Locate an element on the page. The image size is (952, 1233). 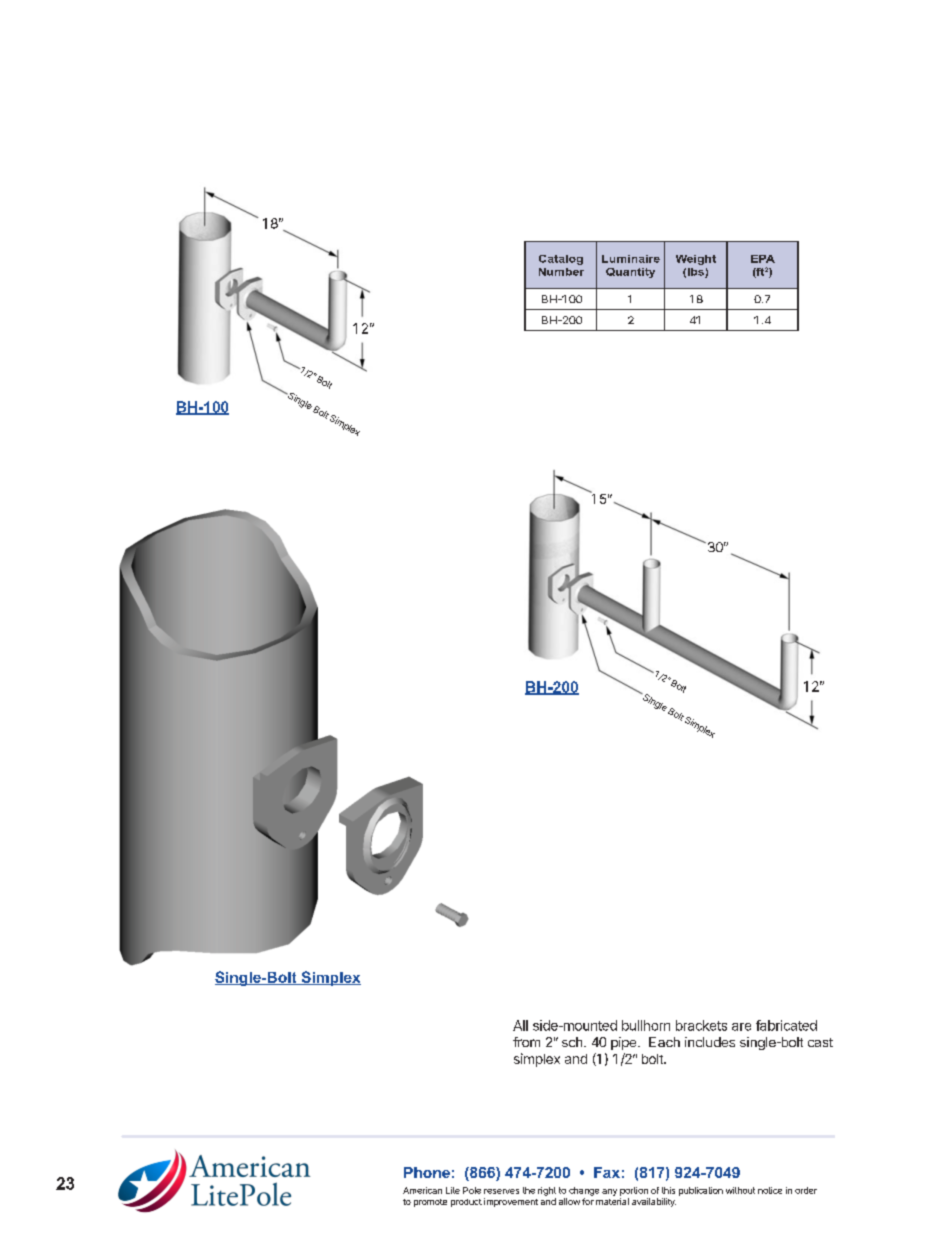
Number is located at coordinates (561, 272).
